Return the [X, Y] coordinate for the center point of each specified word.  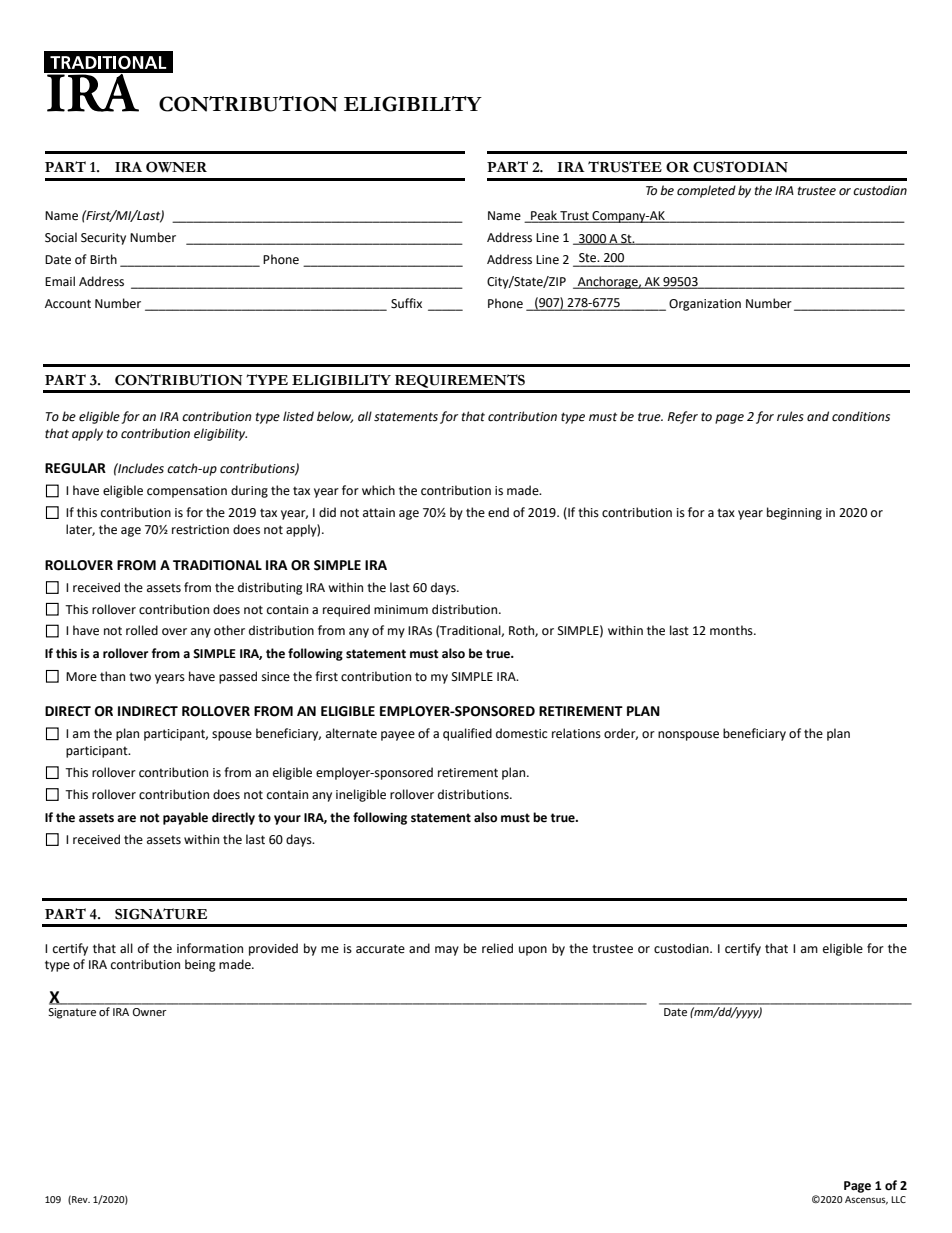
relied [497, 948]
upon [533, 951]
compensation [187, 492]
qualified [467, 734]
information [210, 948]
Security [103, 239]
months [732, 630]
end [498, 512]
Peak [544, 216]
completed [706, 191]
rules [790, 416]
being [200, 965]
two [140, 677]
